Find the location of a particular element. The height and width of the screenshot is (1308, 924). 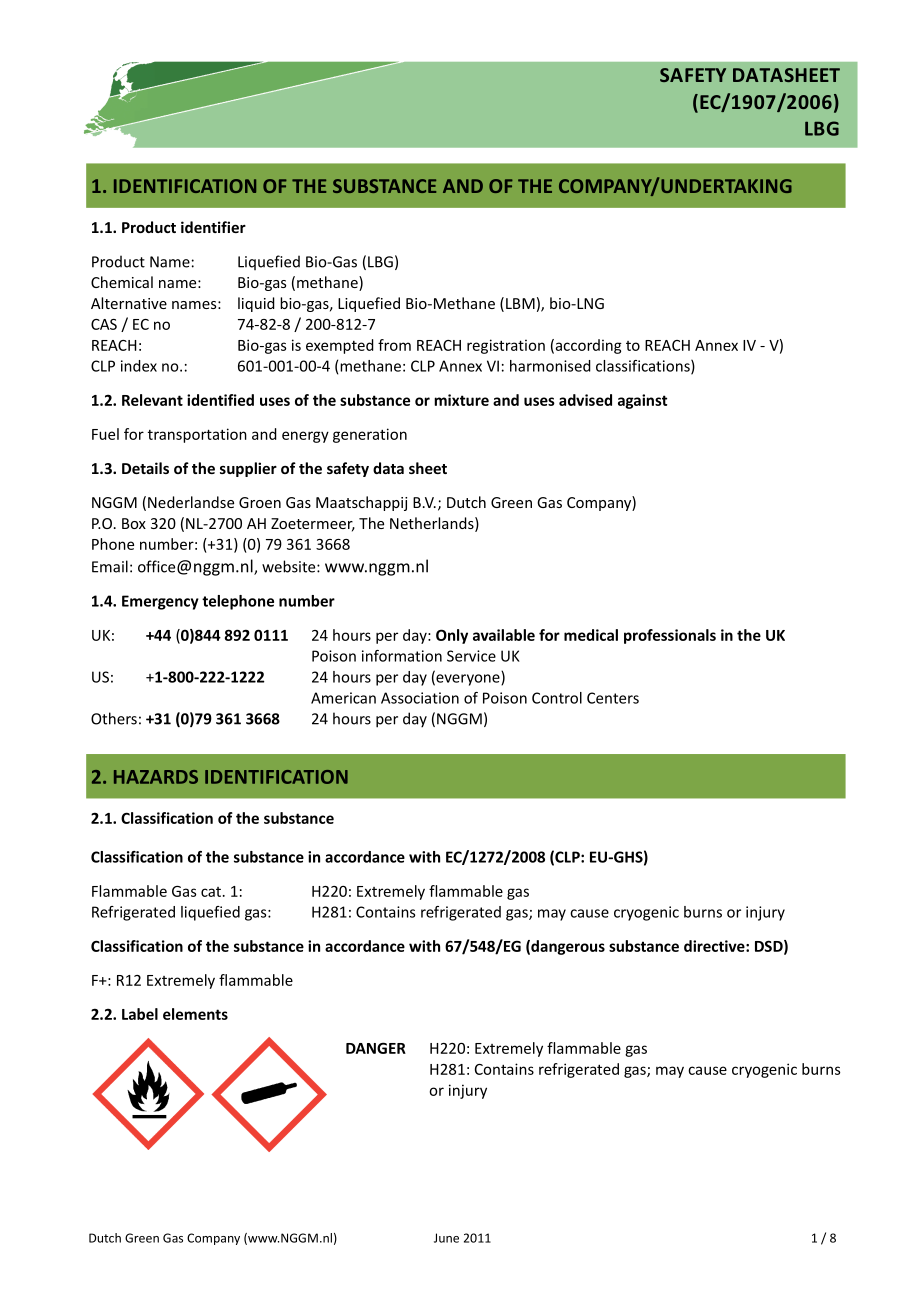

June is located at coordinates (446, 1238).
